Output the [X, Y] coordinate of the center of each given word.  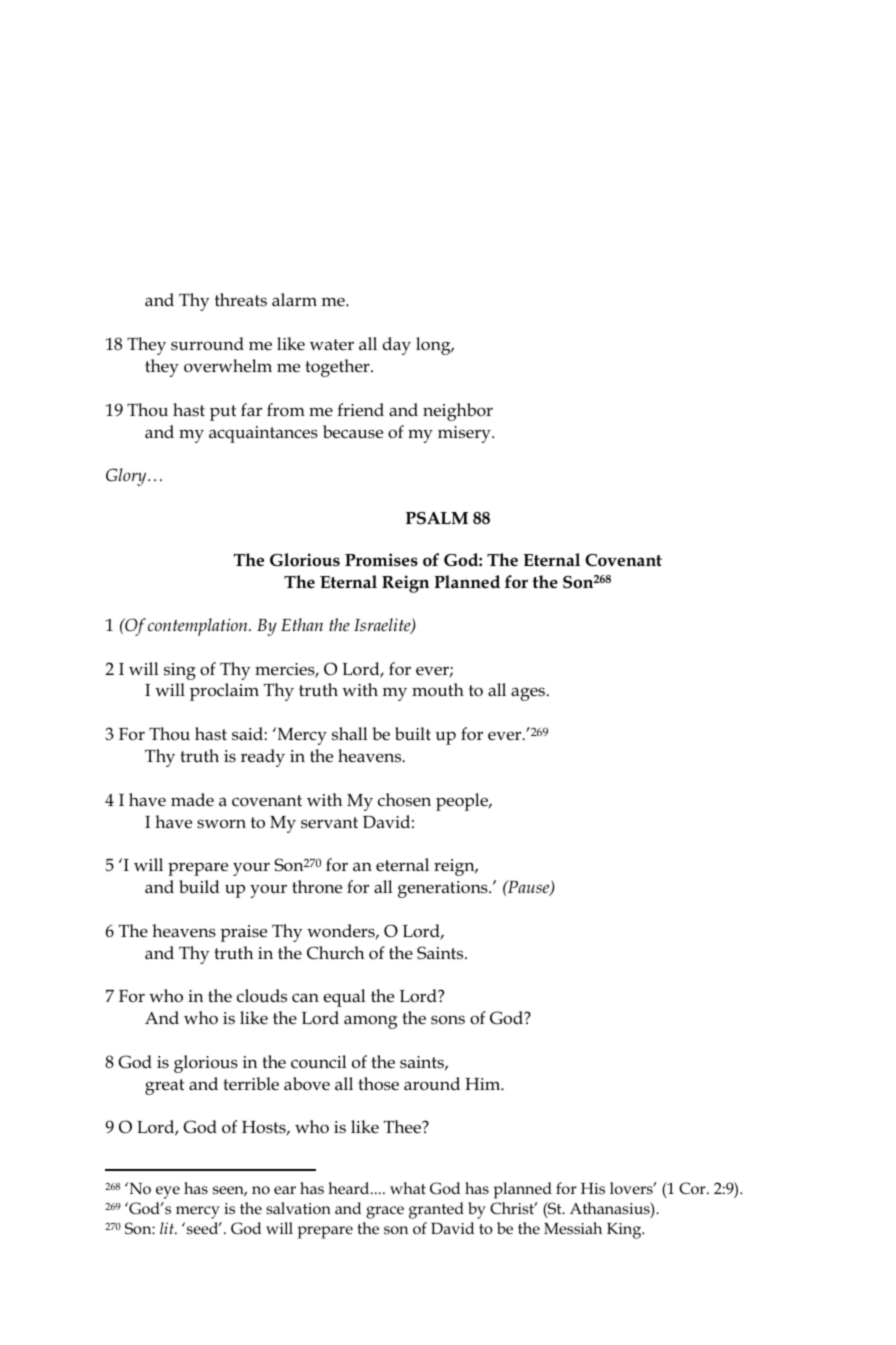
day [397, 346]
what [408, 1188]
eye [168, 1192]
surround [207, 344]
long [434, 346]
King [625, 1231]
